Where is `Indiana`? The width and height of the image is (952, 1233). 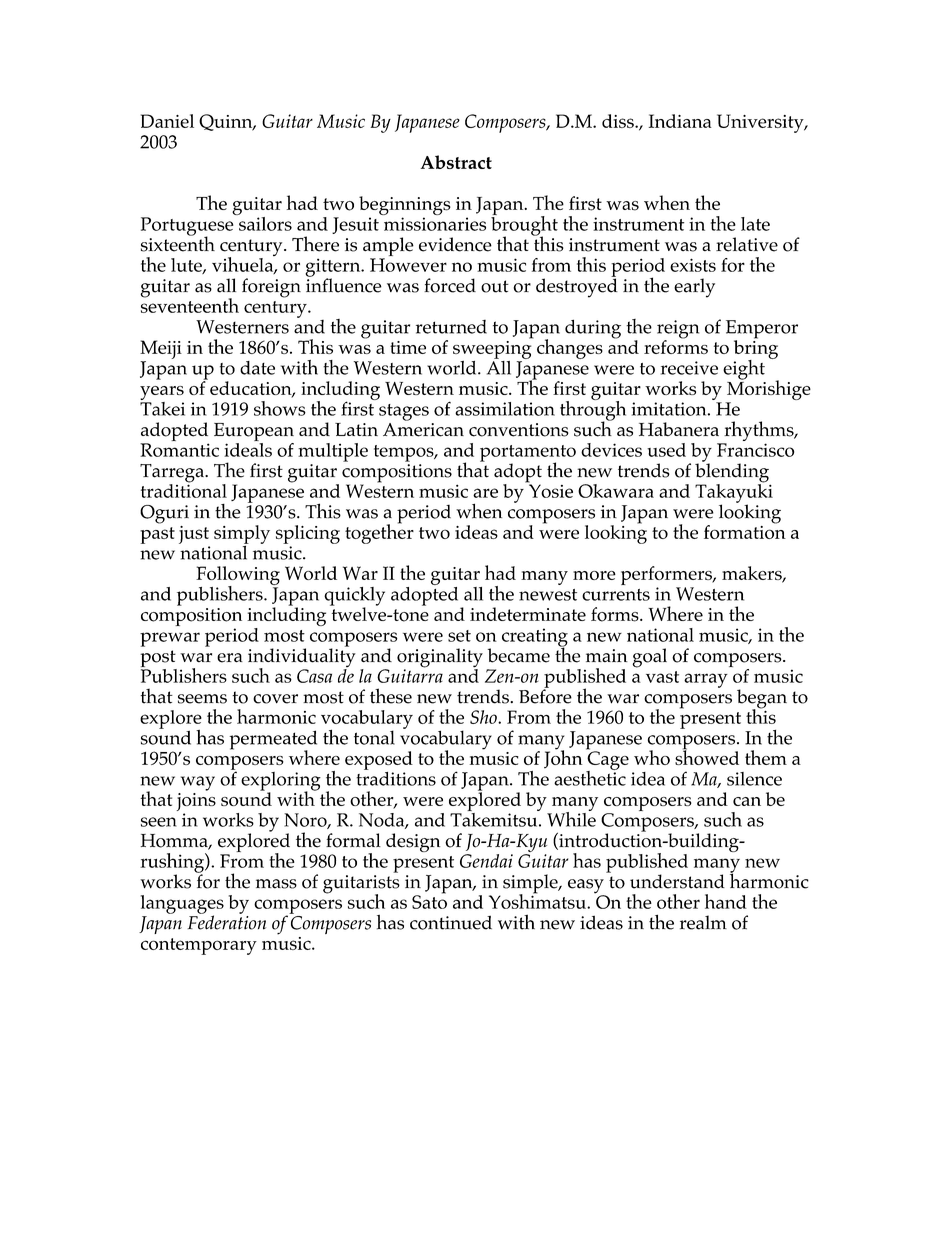 Indiana is located at coordinates (680, 121).
